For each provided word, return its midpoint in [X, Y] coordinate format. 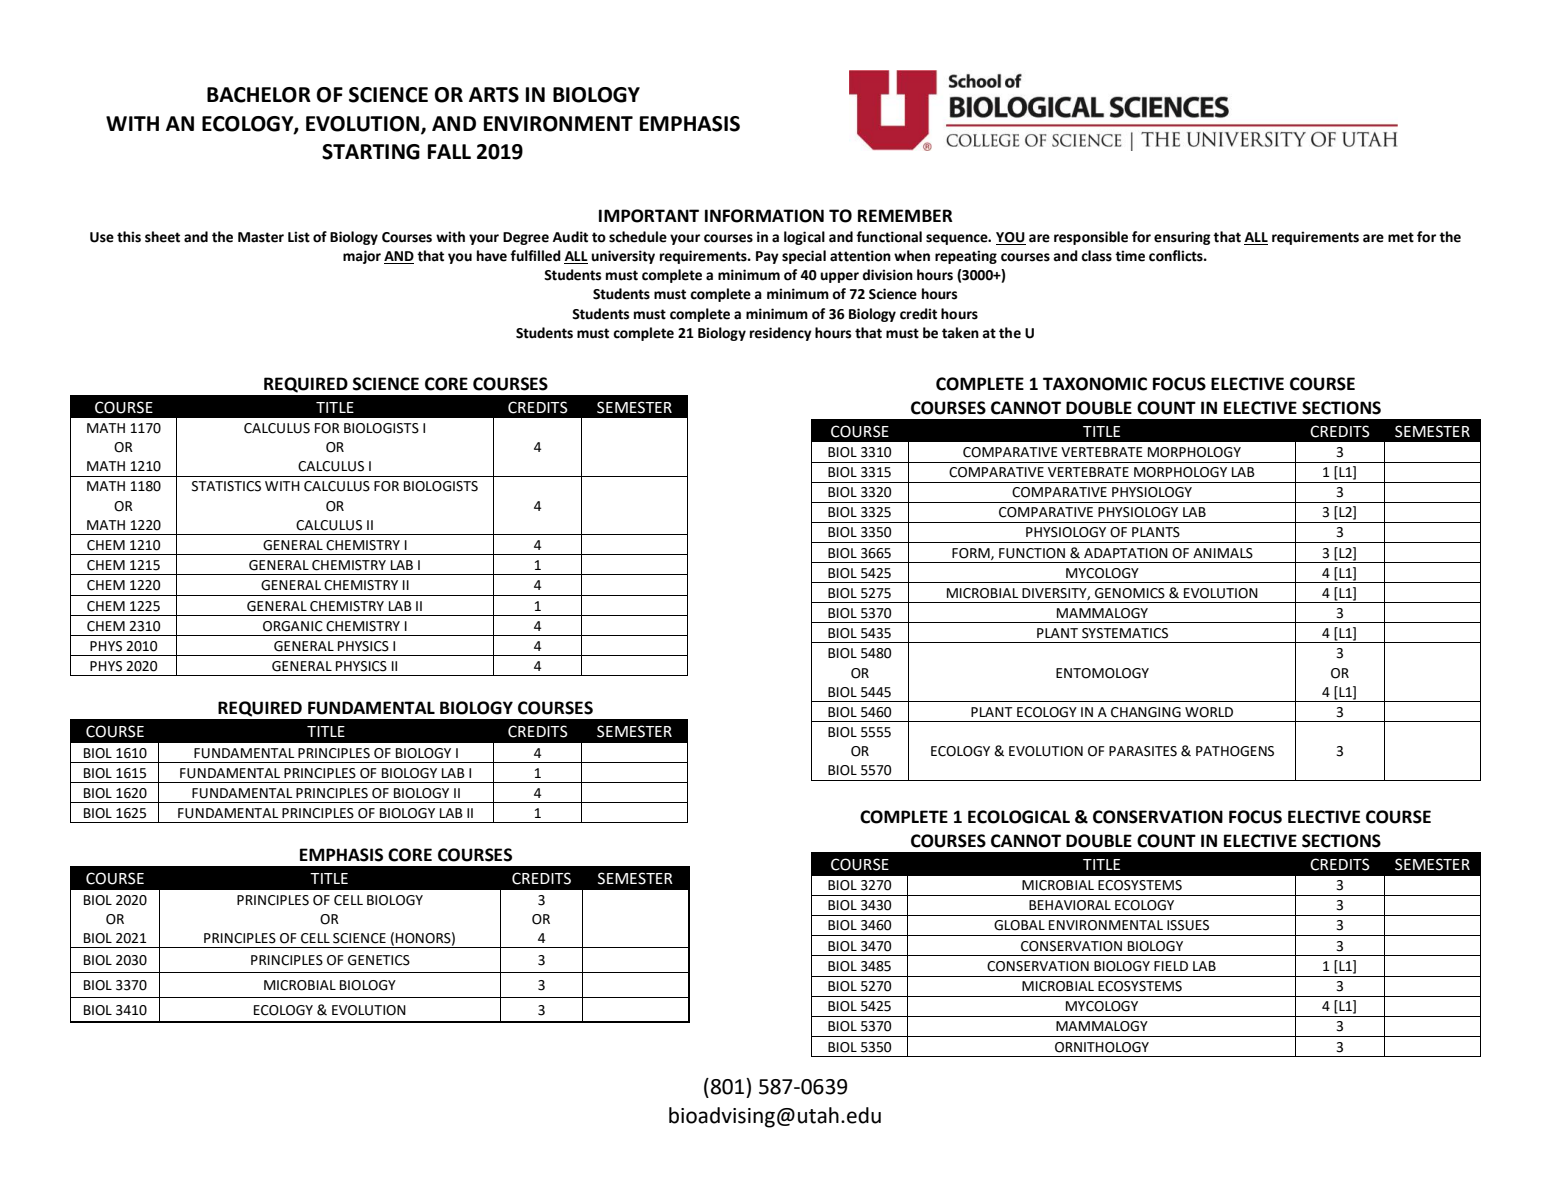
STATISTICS [226, 486]
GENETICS [379, 960]
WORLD [1209, 712]
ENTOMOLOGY [1102, 673]
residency [781, 334]
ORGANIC [293, 626]
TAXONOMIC [1095, 384]
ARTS [494, 95]
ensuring [1182, 238]
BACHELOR [259, 95]
